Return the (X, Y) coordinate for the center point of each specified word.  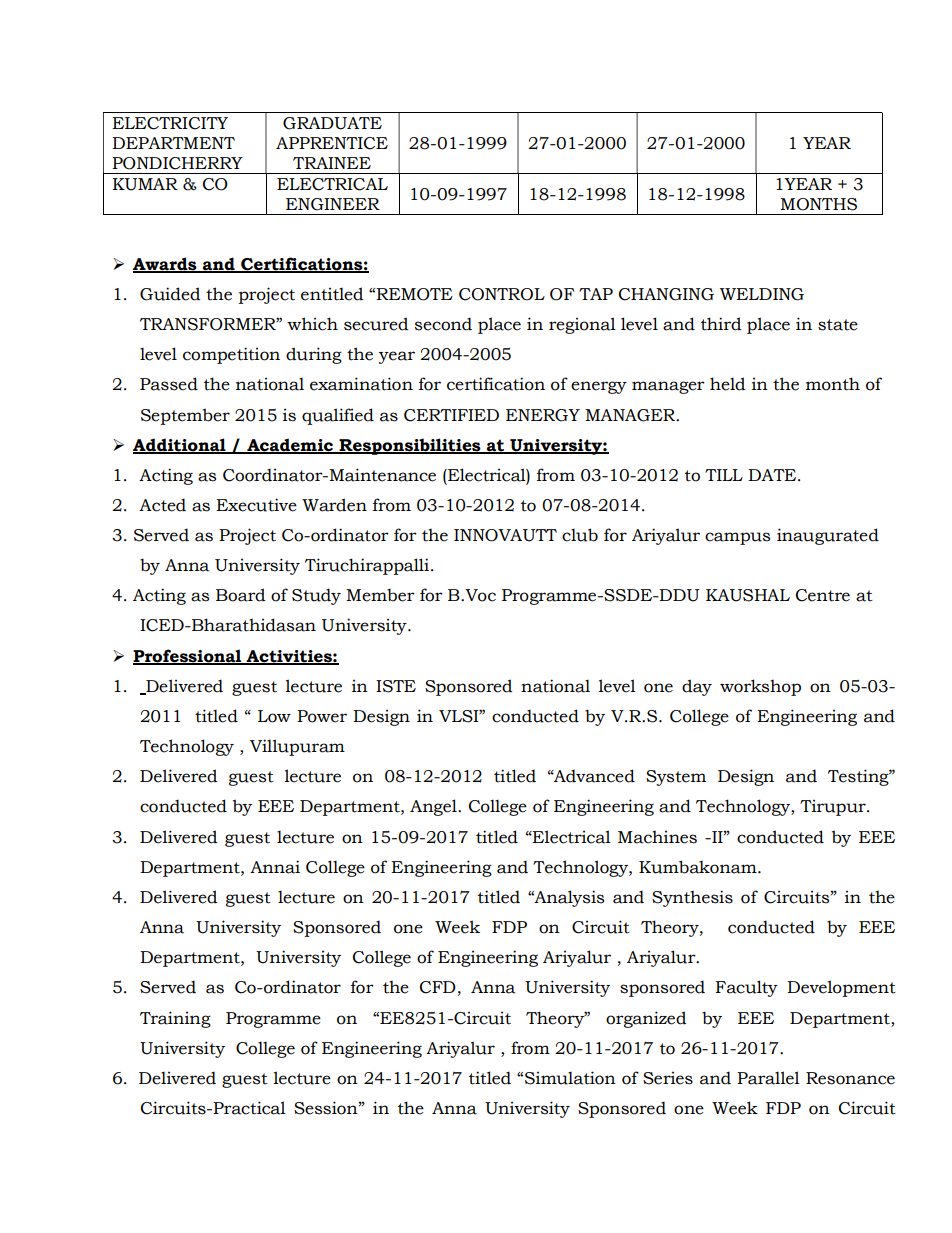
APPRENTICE (332, 143)
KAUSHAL (748, 595)
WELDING (762, 294)
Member (380, 595)
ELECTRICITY (170, 123)
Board (241, 595)
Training (175, 1019)
